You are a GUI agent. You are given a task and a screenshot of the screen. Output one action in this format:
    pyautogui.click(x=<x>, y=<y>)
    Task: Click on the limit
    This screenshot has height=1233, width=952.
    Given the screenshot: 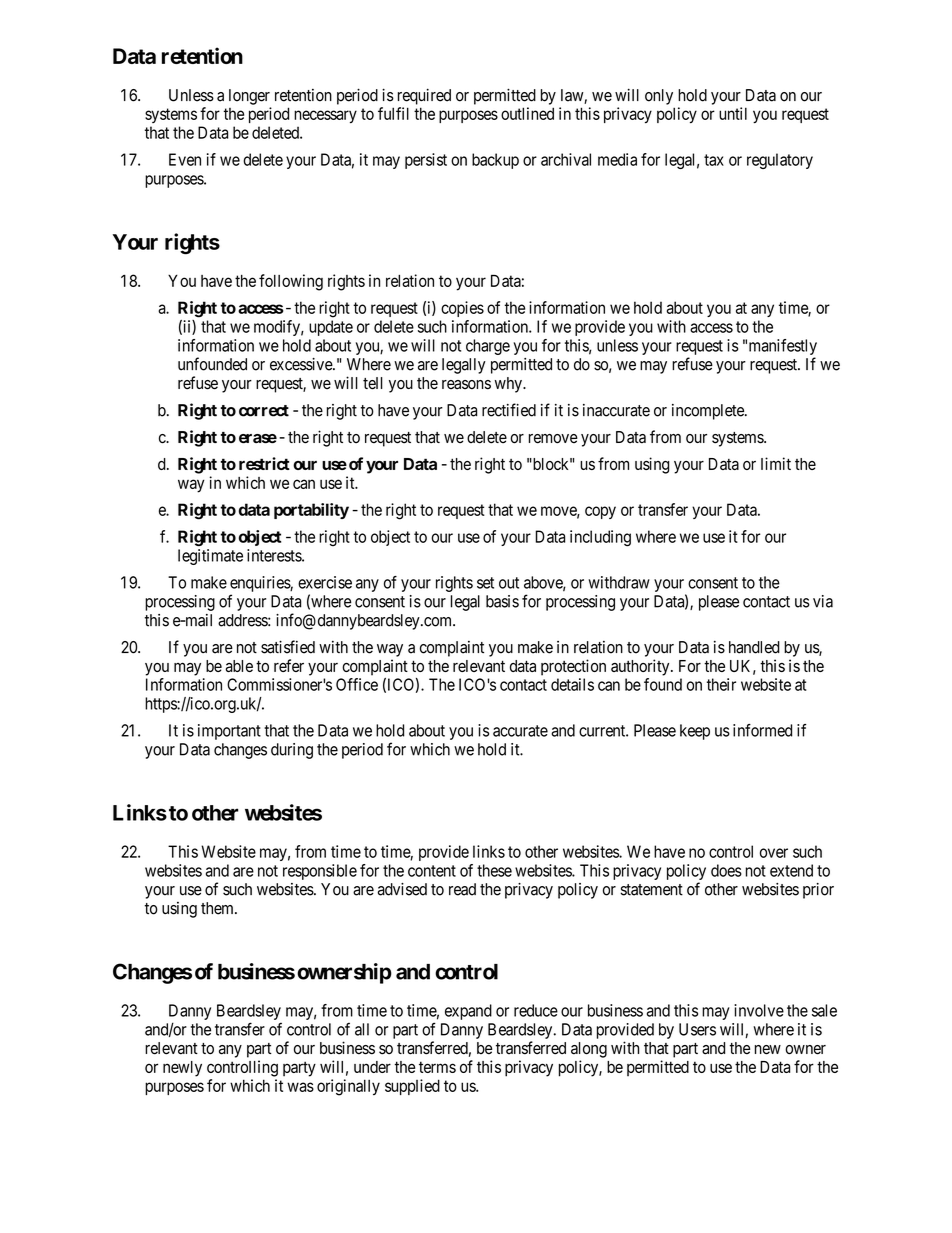 What is the action you would take?
    pyautogui.click(x=776, y=463)
